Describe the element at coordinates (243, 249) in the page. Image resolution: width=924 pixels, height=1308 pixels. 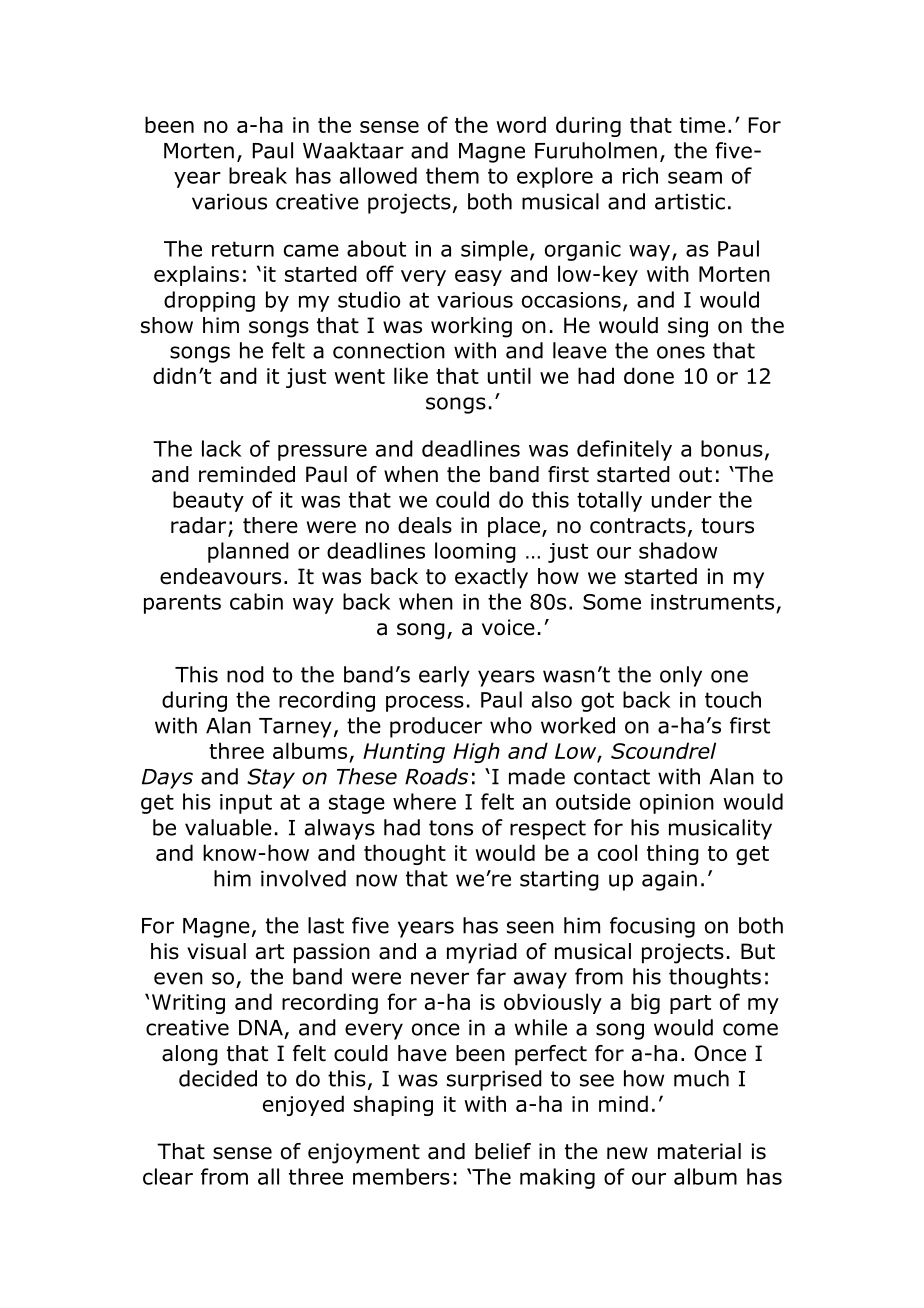
I see `return` at that location.
